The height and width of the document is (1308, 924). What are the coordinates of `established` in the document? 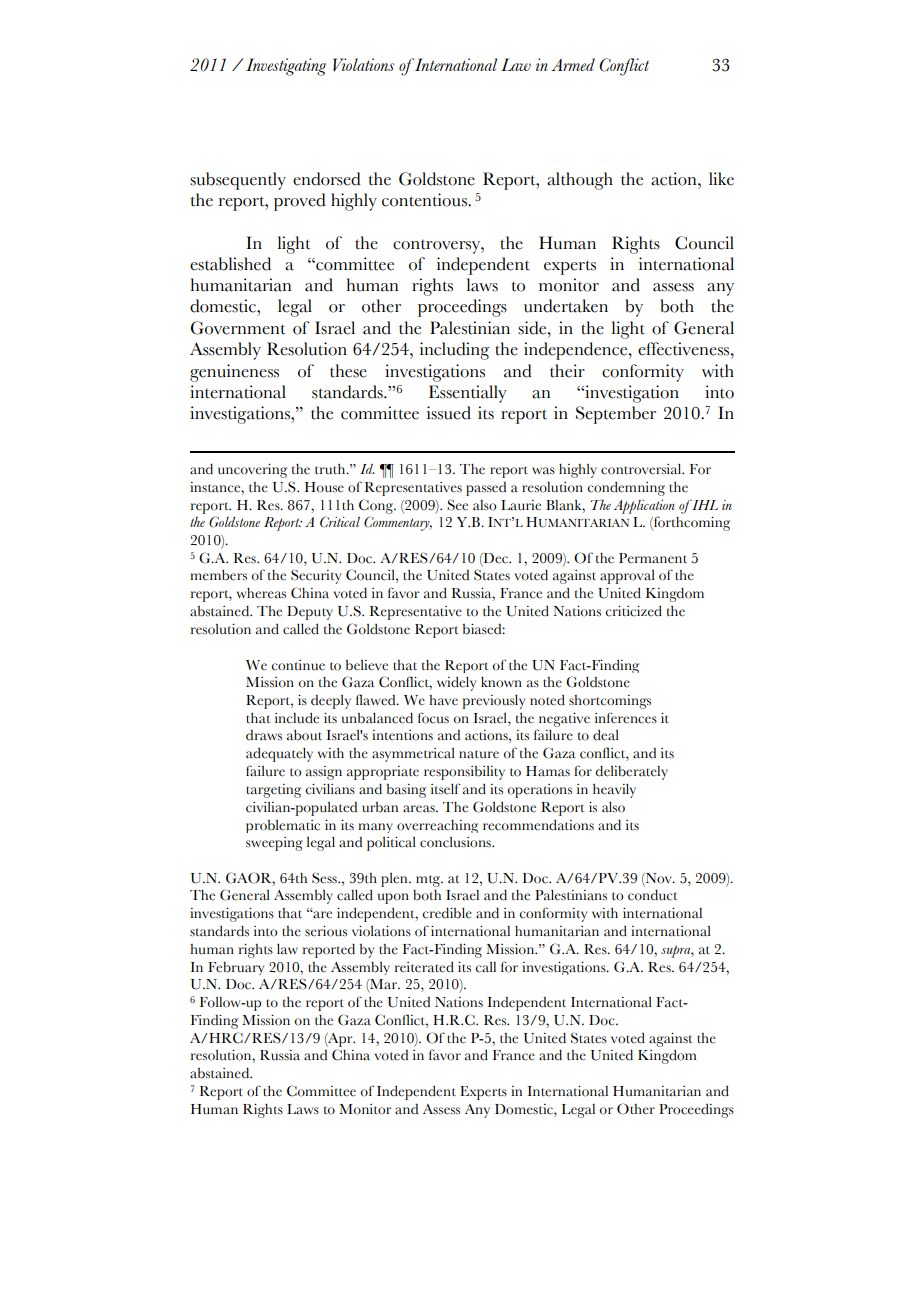 It's located at (230, 264).
